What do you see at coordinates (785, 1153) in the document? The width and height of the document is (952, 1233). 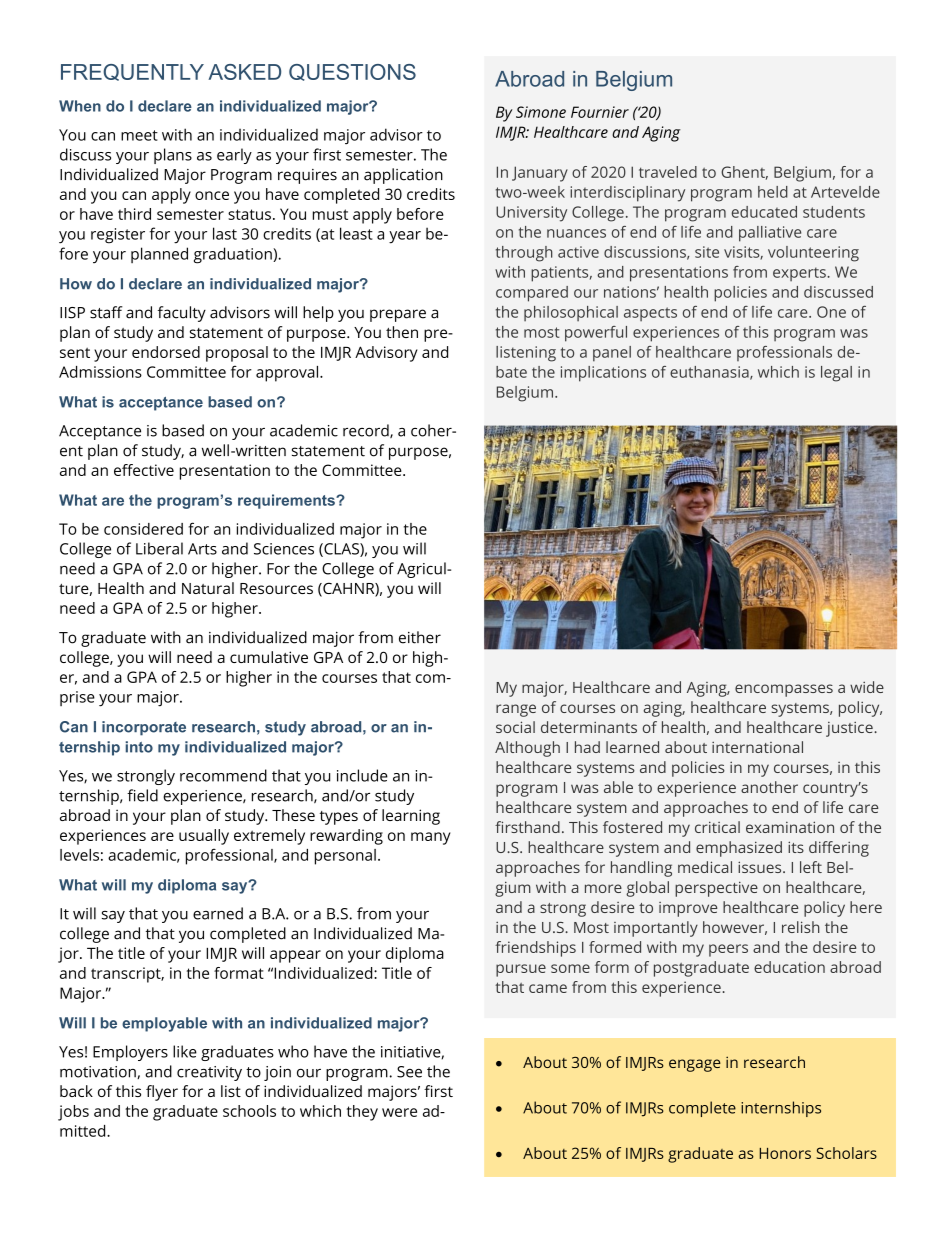 I see `Honors` at bounding box center [785, 1153].
